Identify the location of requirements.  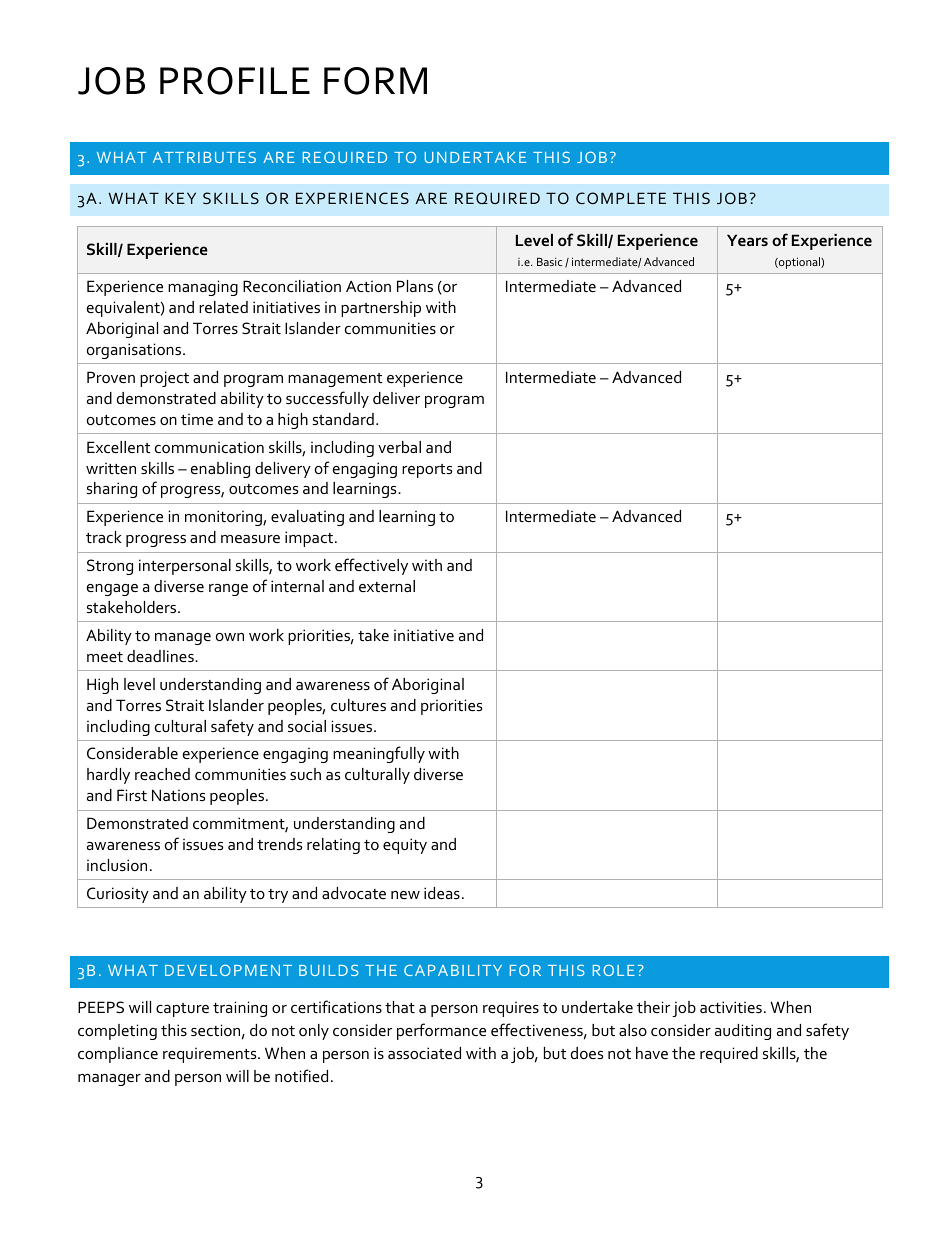
(211, 1055).
